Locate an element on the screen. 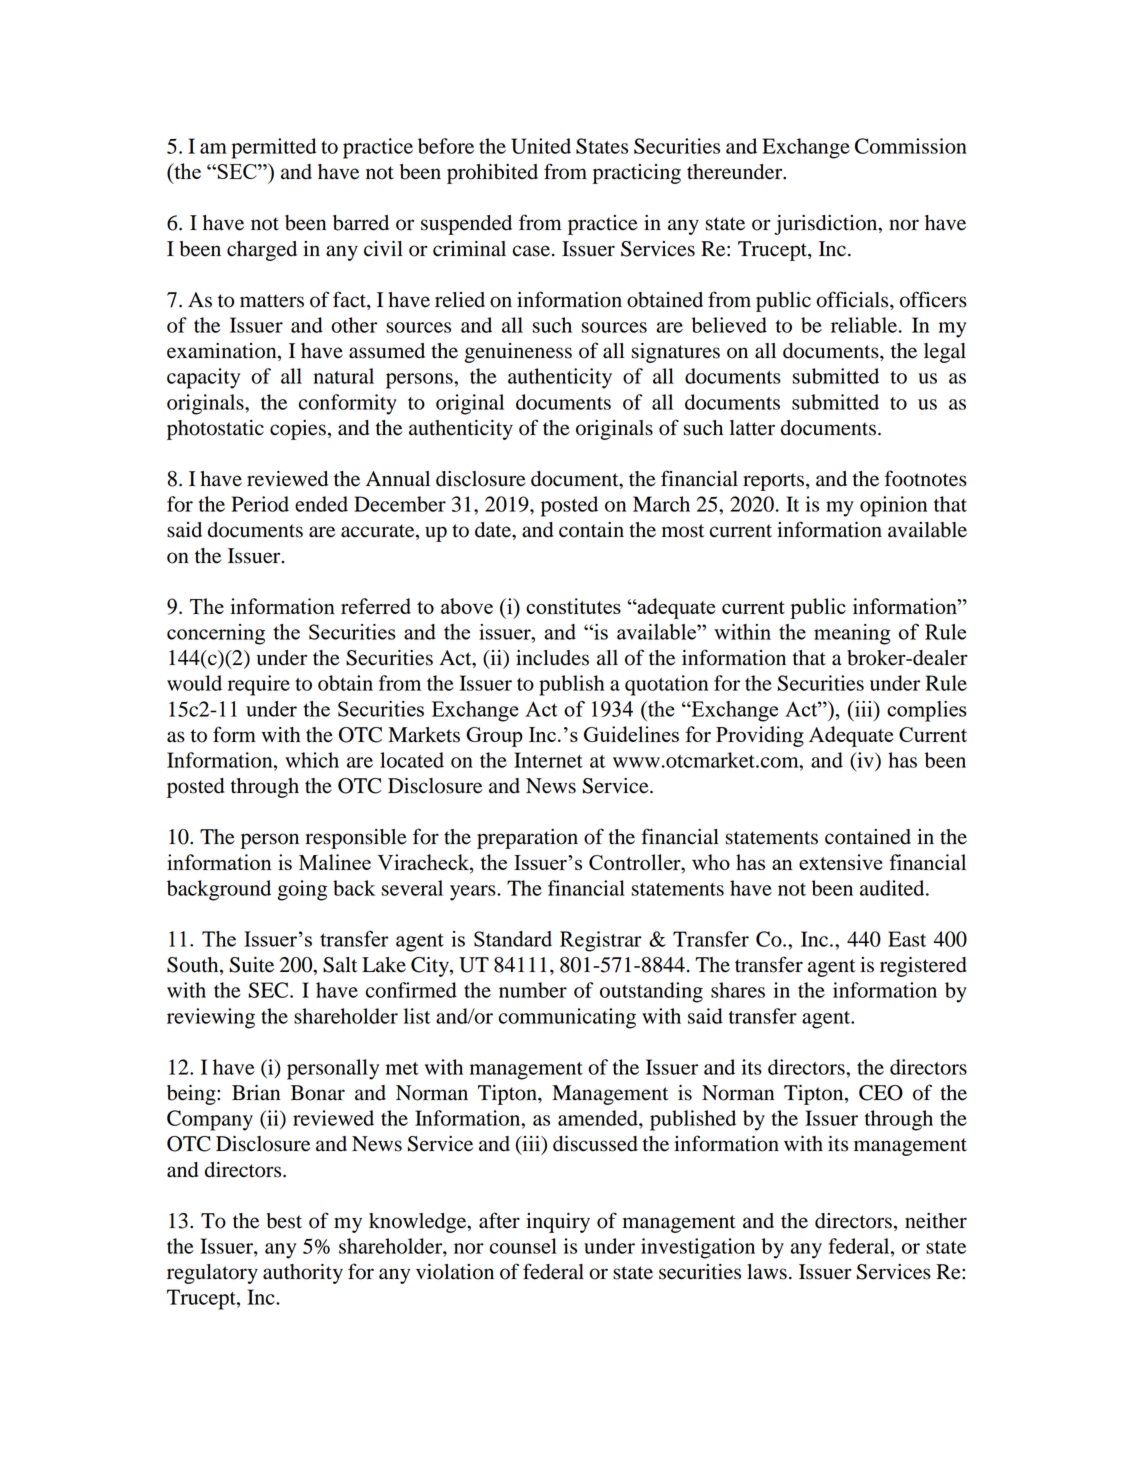 The image size is (1134, 1468). preparation is located at coordinates (527, 839).
